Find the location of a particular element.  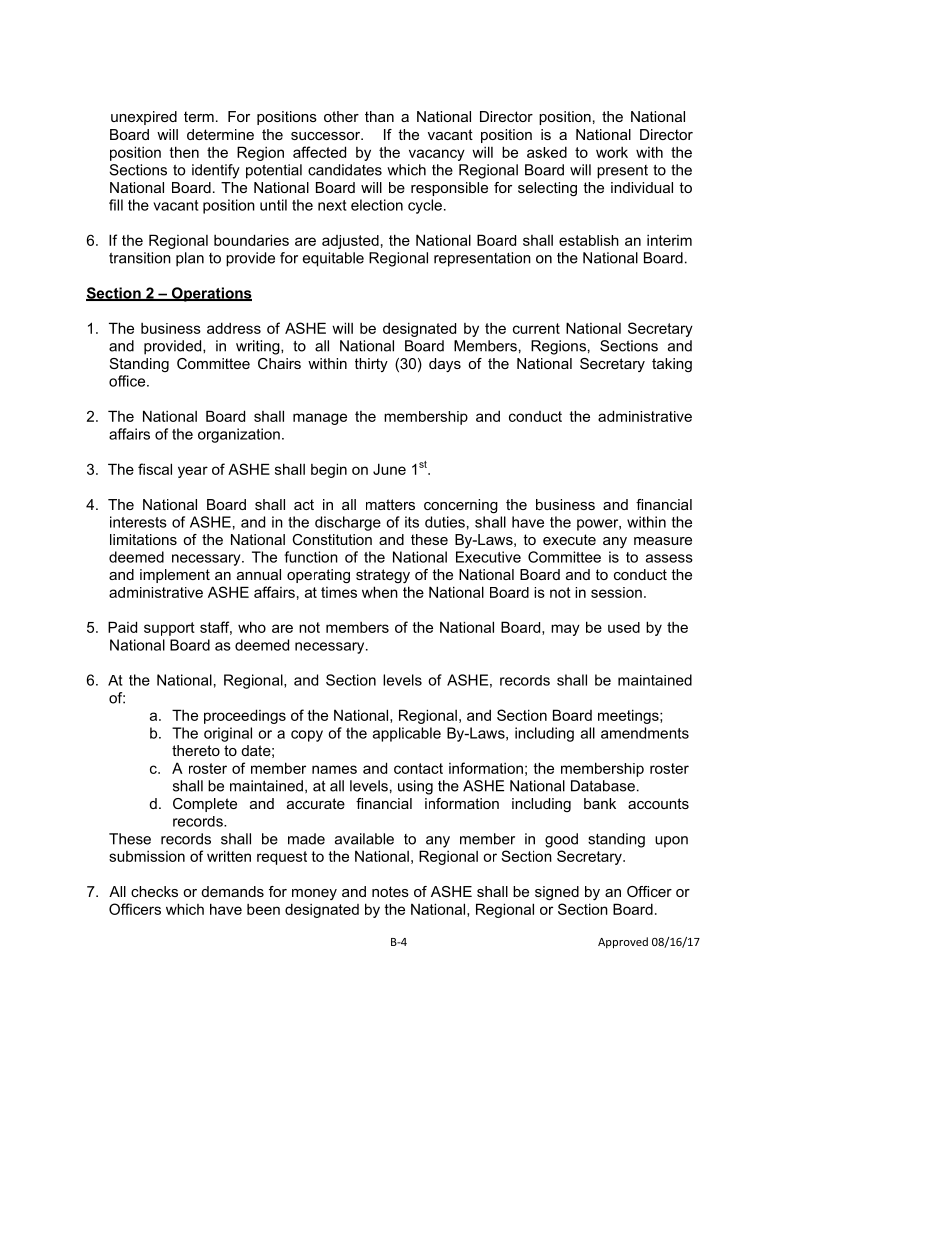

June is located at coordinates (389, 469).
